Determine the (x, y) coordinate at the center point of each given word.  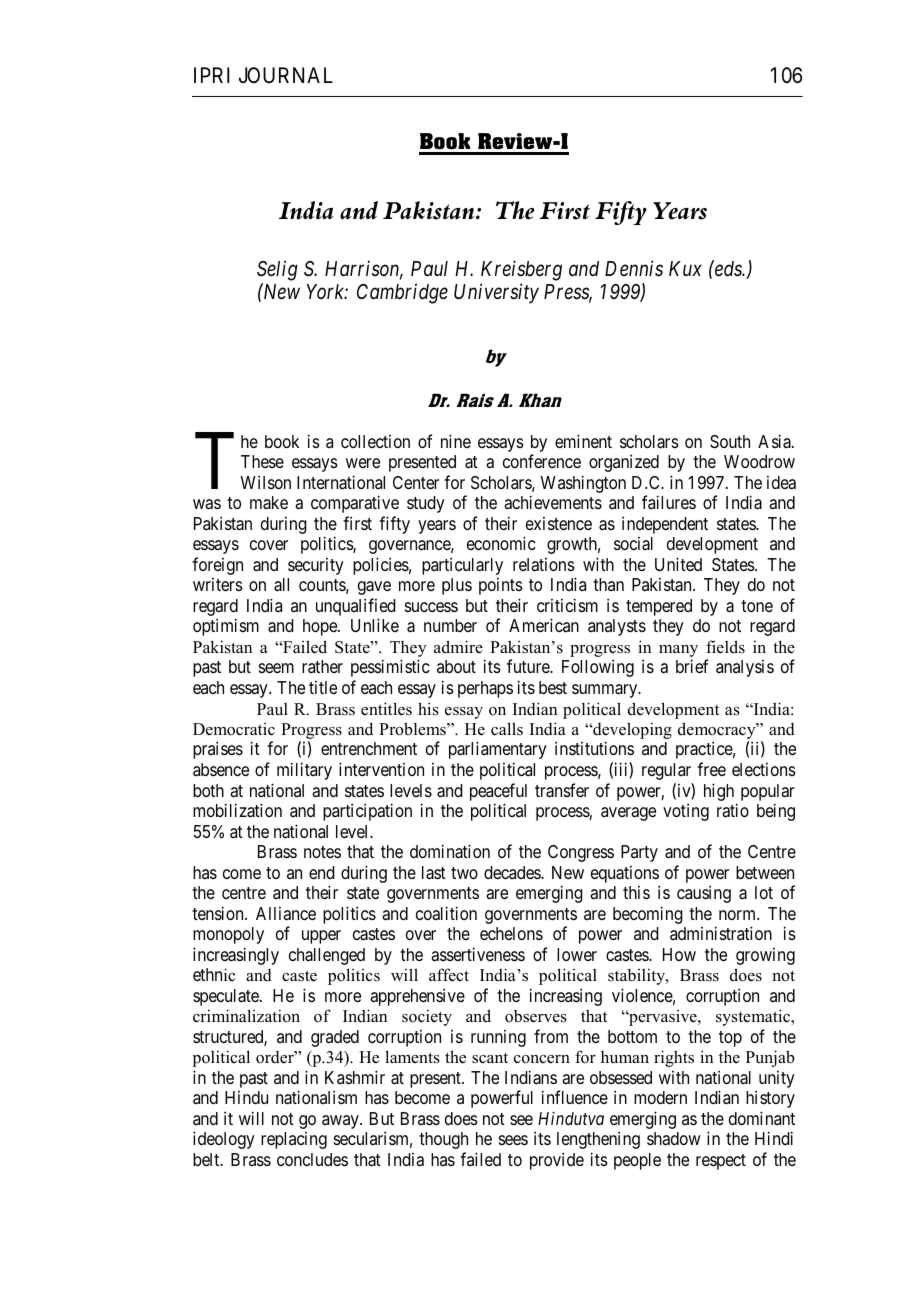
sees (513, 1140)
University (496, 294)
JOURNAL (286, 75)
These (262, 461)
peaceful (498, 792)
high (719, 792)
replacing (294, 1140)
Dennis (634, 268)
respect (721, 1162)
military (304, 771)
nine (456, 441)
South (730, 442)
